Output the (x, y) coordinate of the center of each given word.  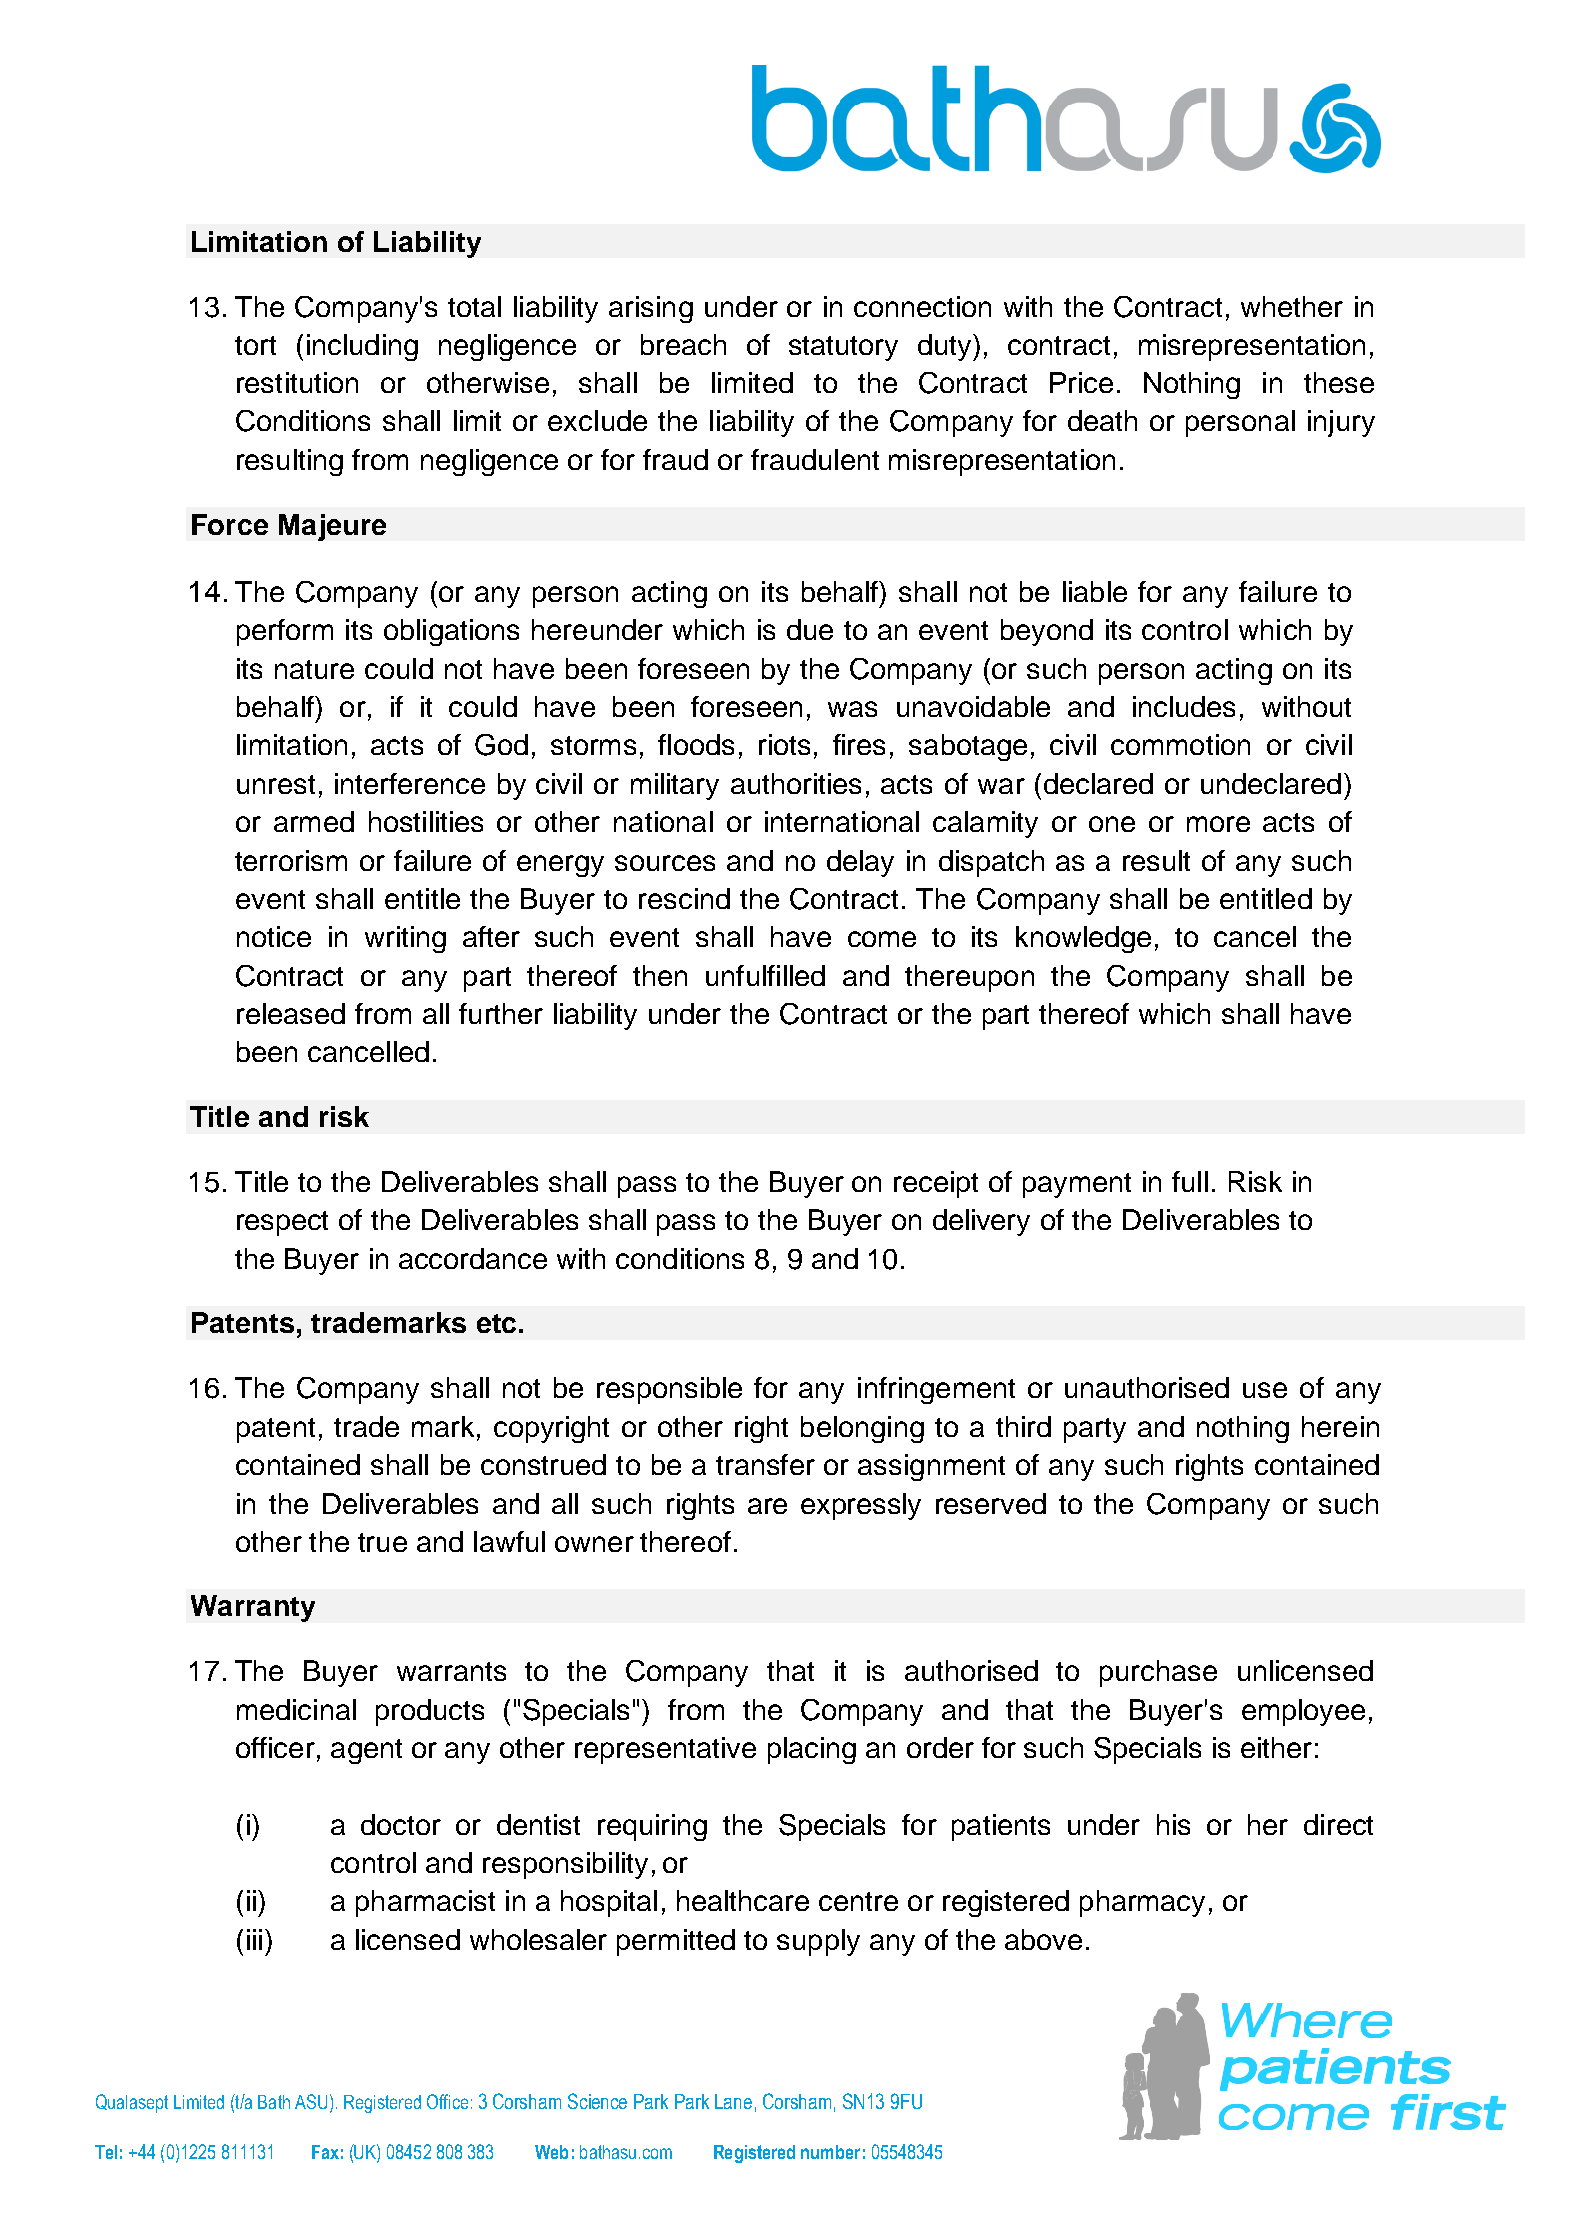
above (1043, 1939)
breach (683, 344)
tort (255, 345)
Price (1081, 382)
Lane (733, 2101)
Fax (325, 2152)
